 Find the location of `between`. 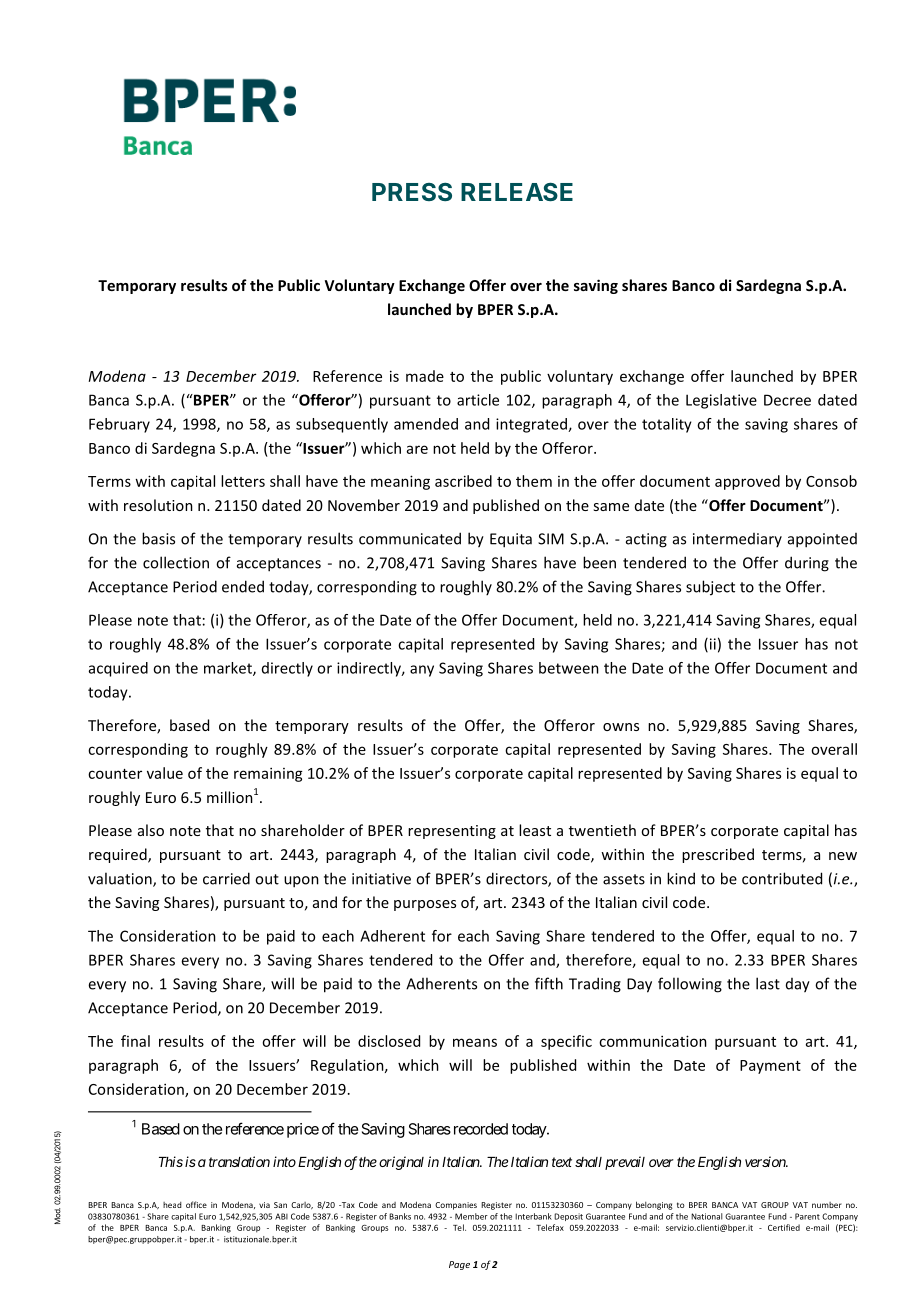

between is located at coordinates (569, 668).
